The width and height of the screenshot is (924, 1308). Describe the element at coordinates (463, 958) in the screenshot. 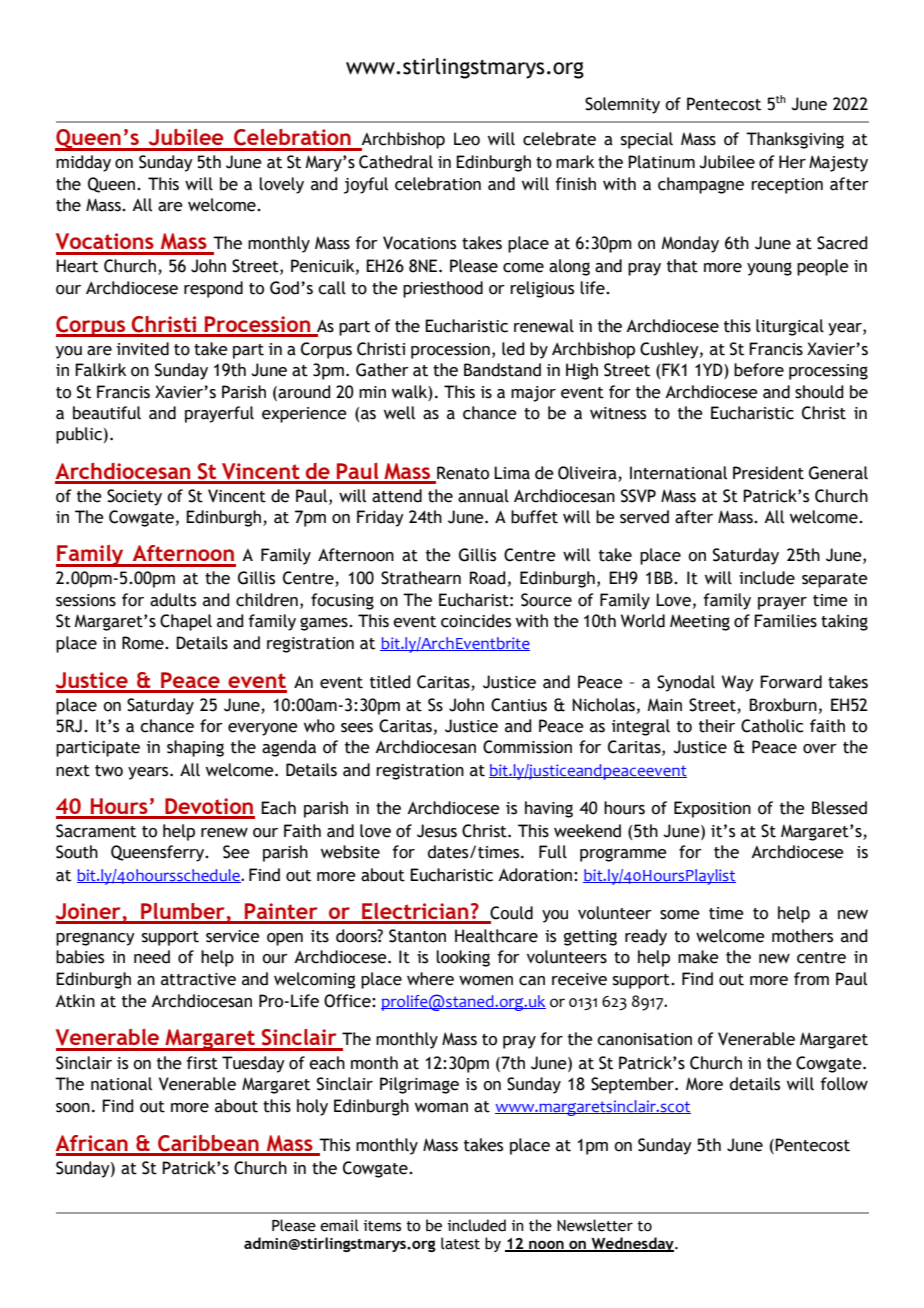

I see `looking` at that location.
